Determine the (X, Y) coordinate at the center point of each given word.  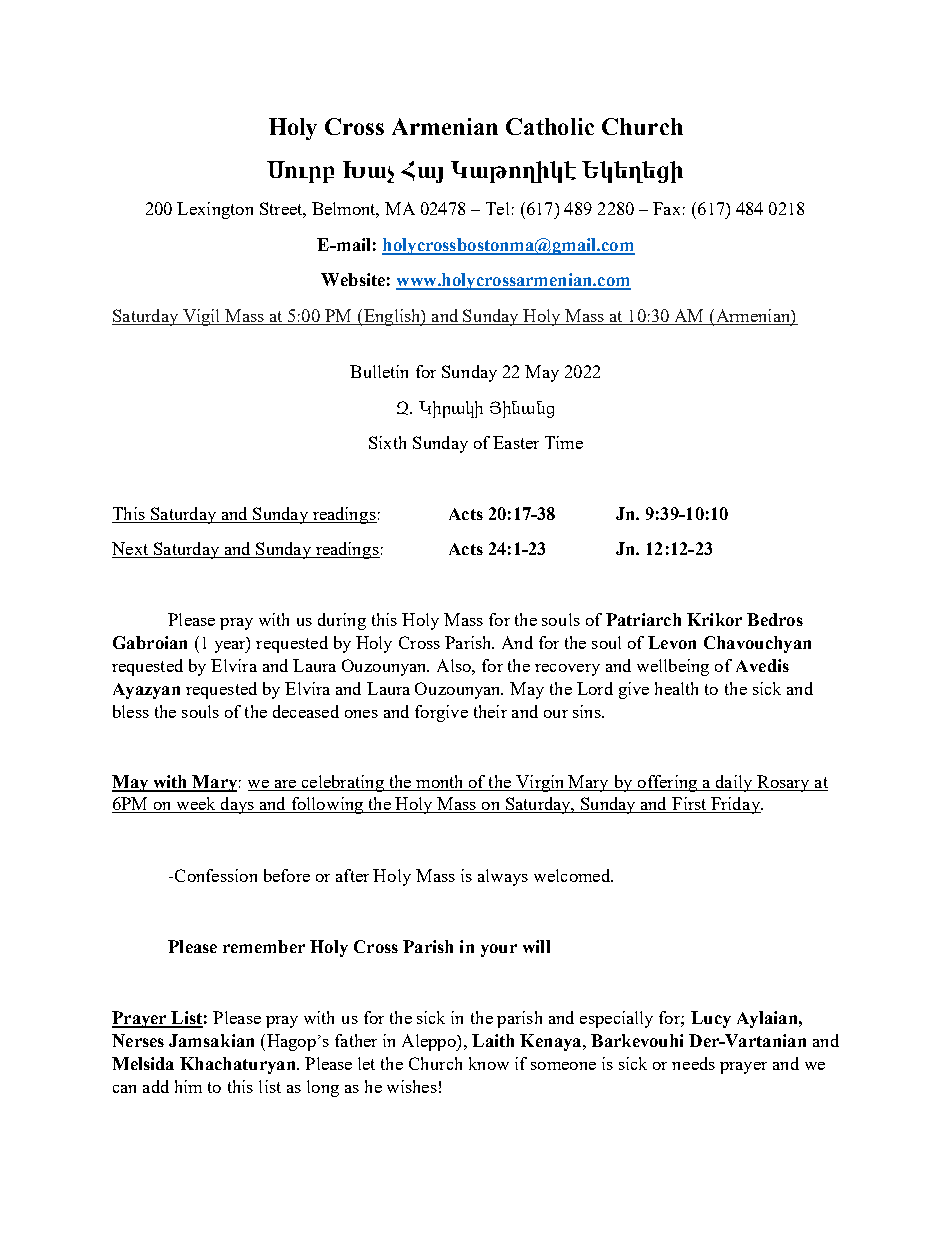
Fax (666, 208)
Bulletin (379, 371)
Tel (497, 208)
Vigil (202, 317)
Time (564, 442)
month (440, 783)
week (196, 805)
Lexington (215, 210)
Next (131, 550)
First (689, 805)
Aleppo (430, 1042)
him (188, 1086)
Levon (672, 642)
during (342, 621)
